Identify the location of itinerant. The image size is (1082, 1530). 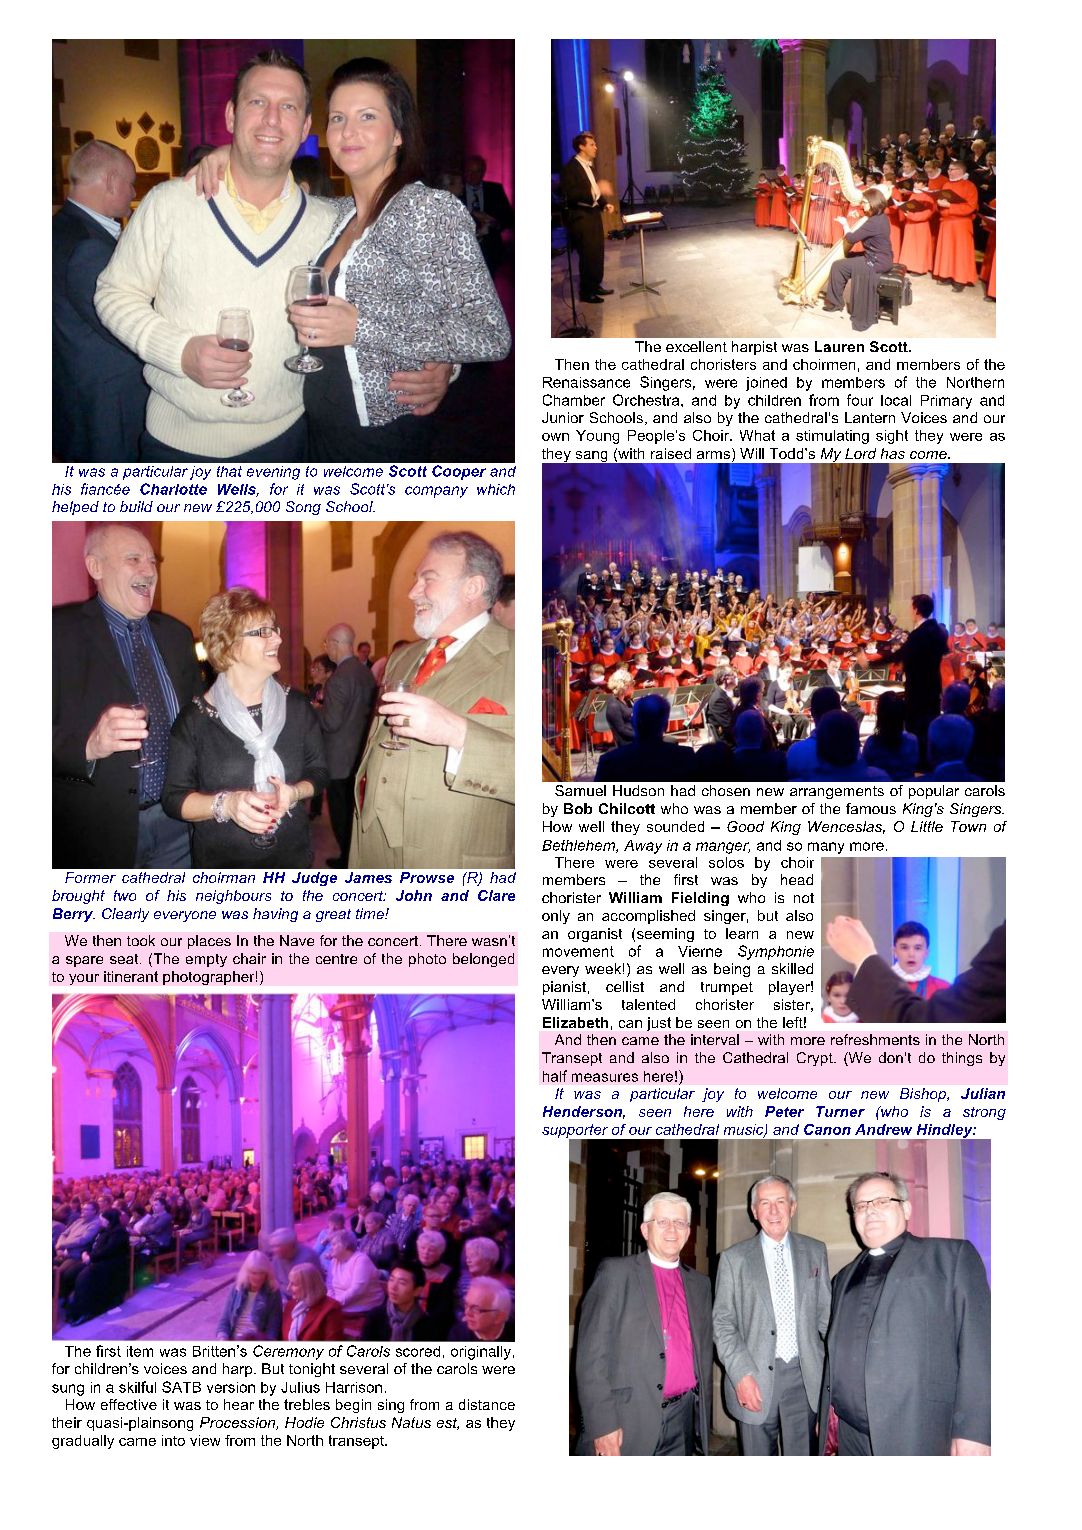
(131, 976).
